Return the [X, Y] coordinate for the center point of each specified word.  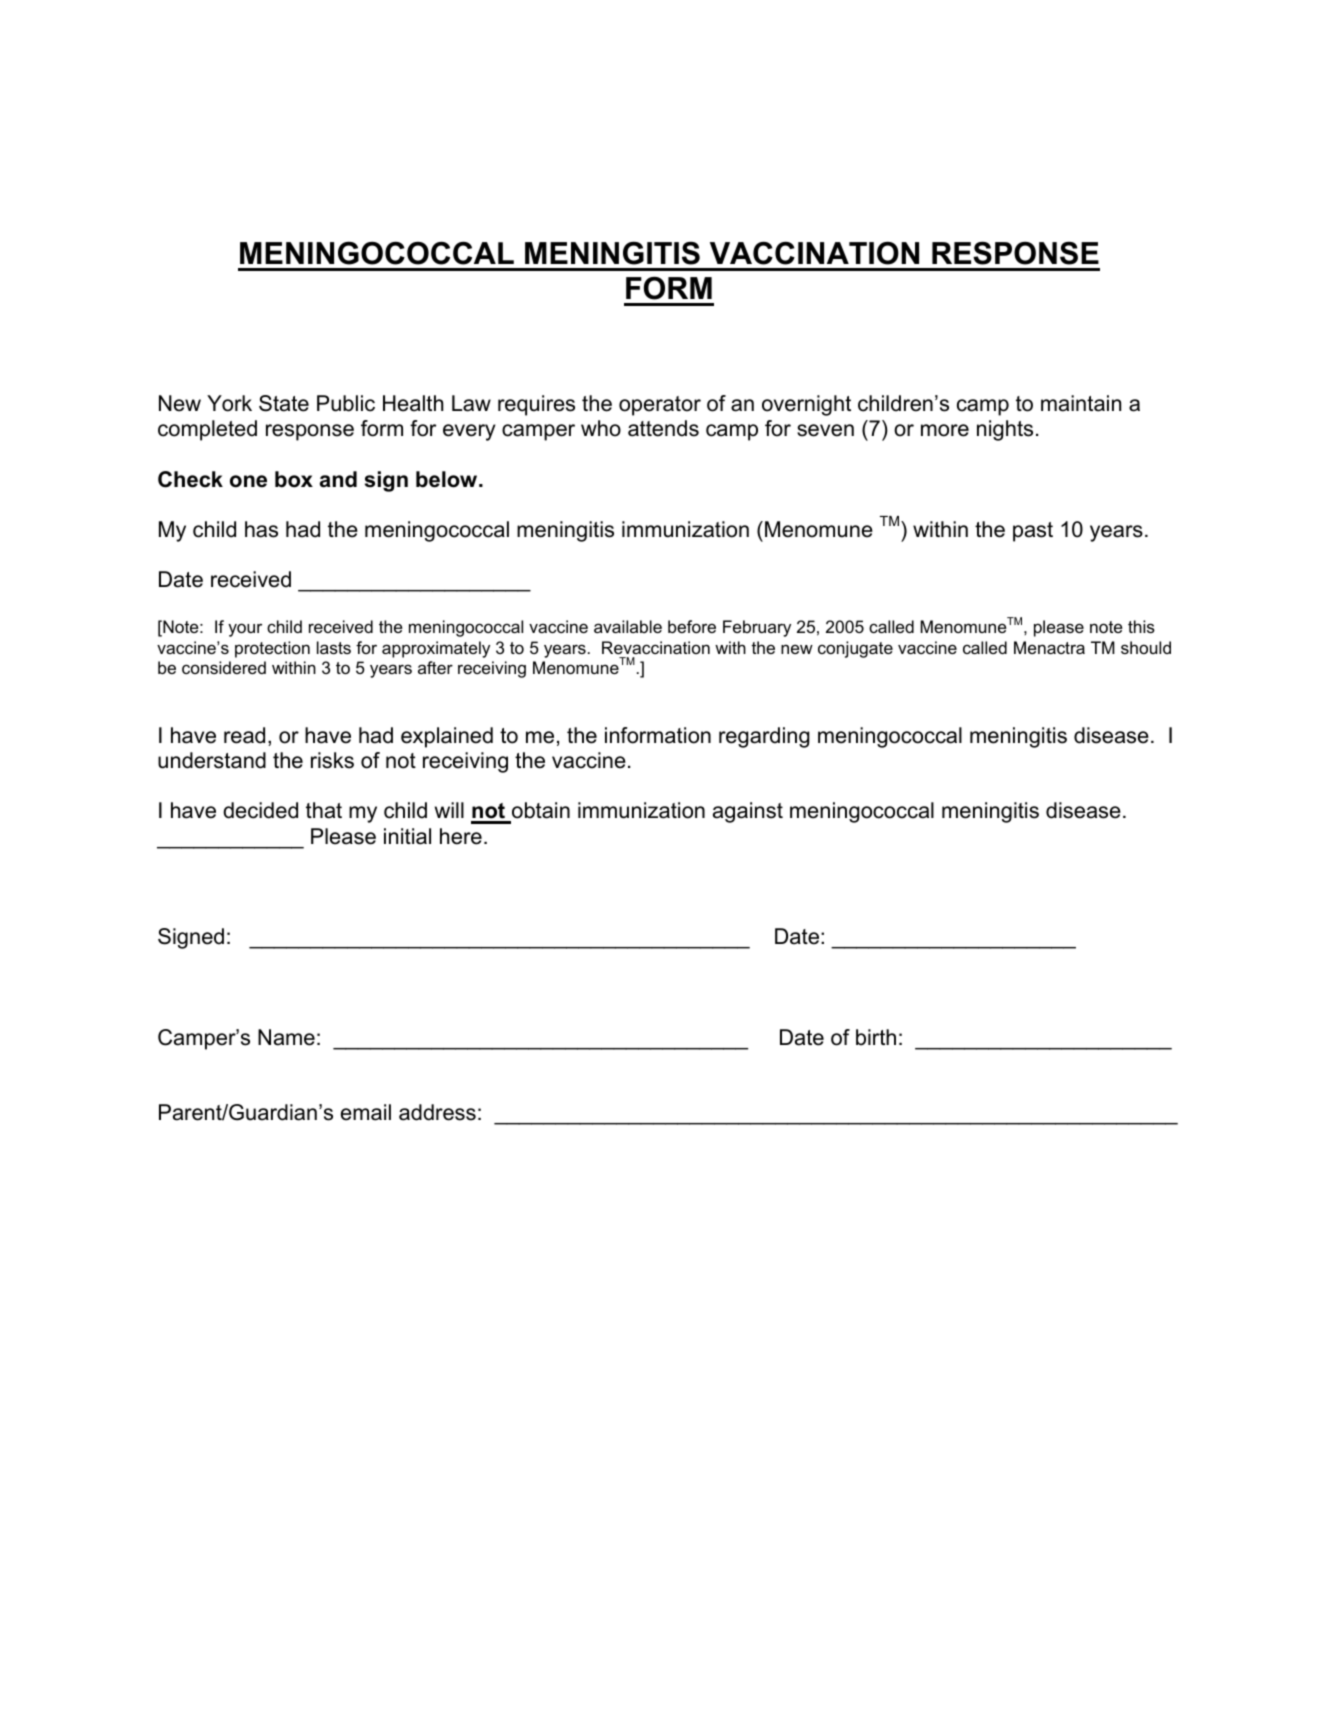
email [366, 1112]
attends [663, 428]
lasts [334, 647]
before [692, 626]
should [1146, 647]
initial [407, 836]
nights [1005, 430]
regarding [764, 737]
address [437, 1112]
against [748, 812]
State [284, 403]
